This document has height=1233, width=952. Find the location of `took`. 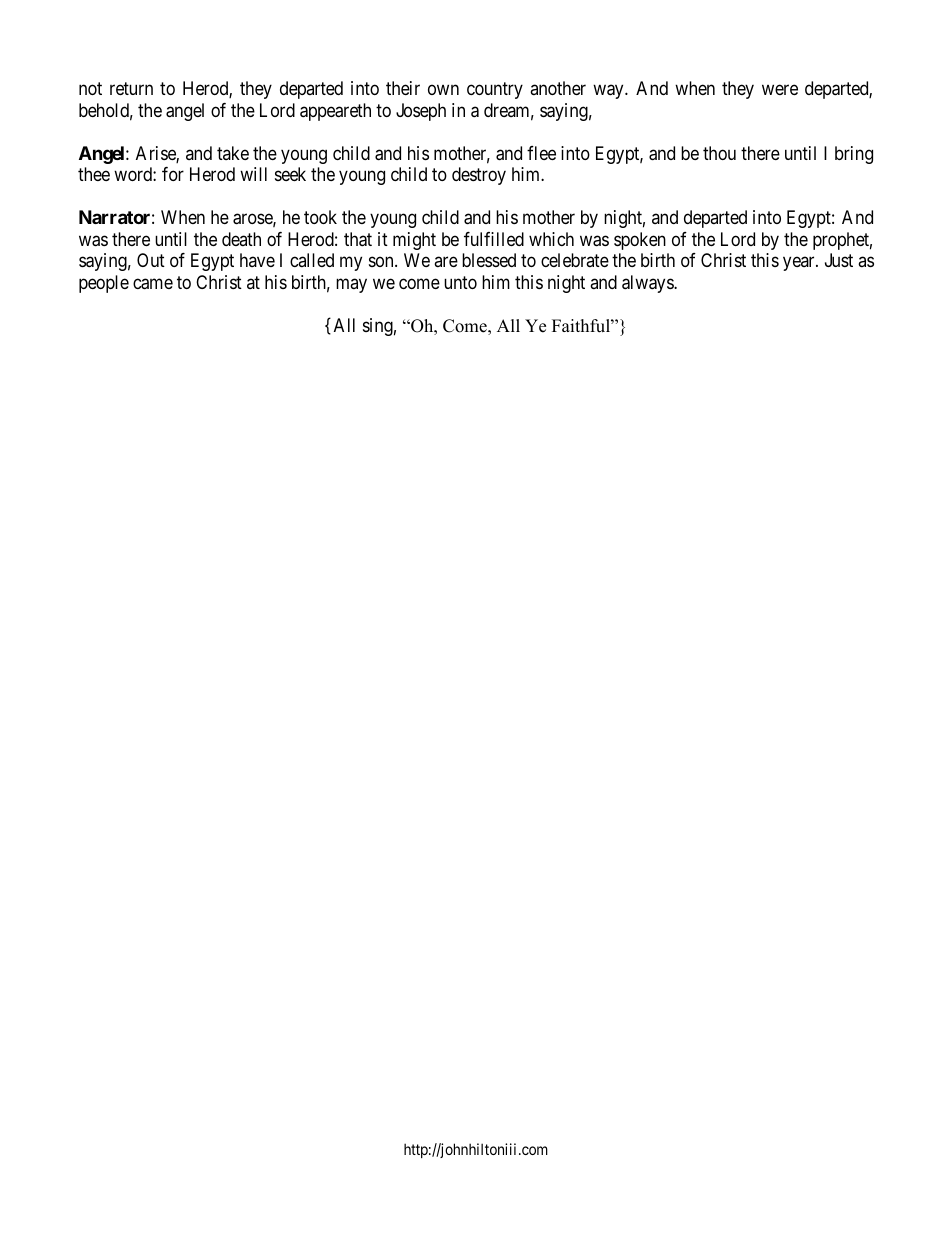

took is located at coordinates (320, 217).
